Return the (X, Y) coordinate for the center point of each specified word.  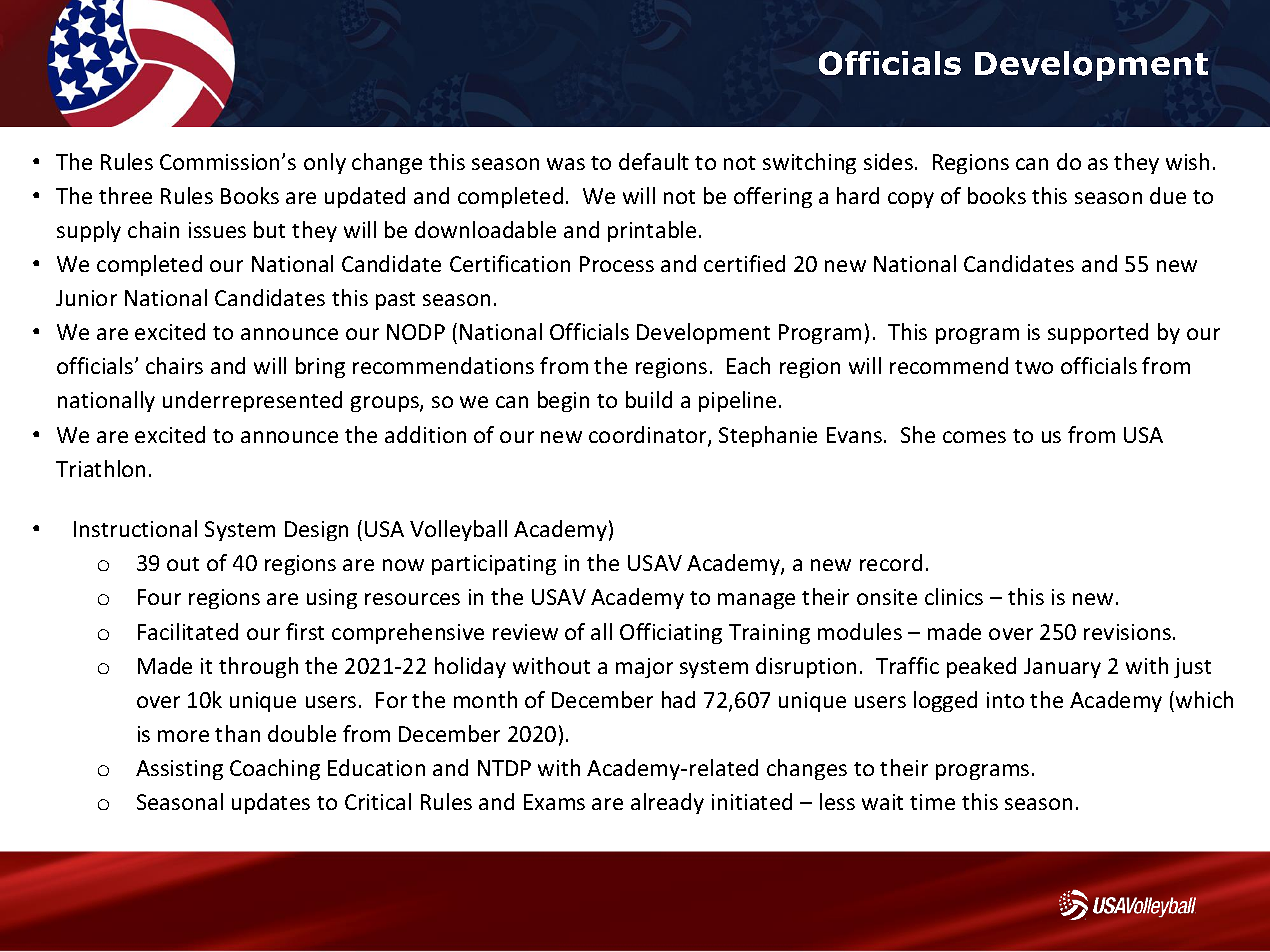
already (667, 803)
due (1168, 195)
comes (974, 437)
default (654, 161)
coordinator (649, 436)
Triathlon (100, 468)
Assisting (179, 770)
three (125, 195)
